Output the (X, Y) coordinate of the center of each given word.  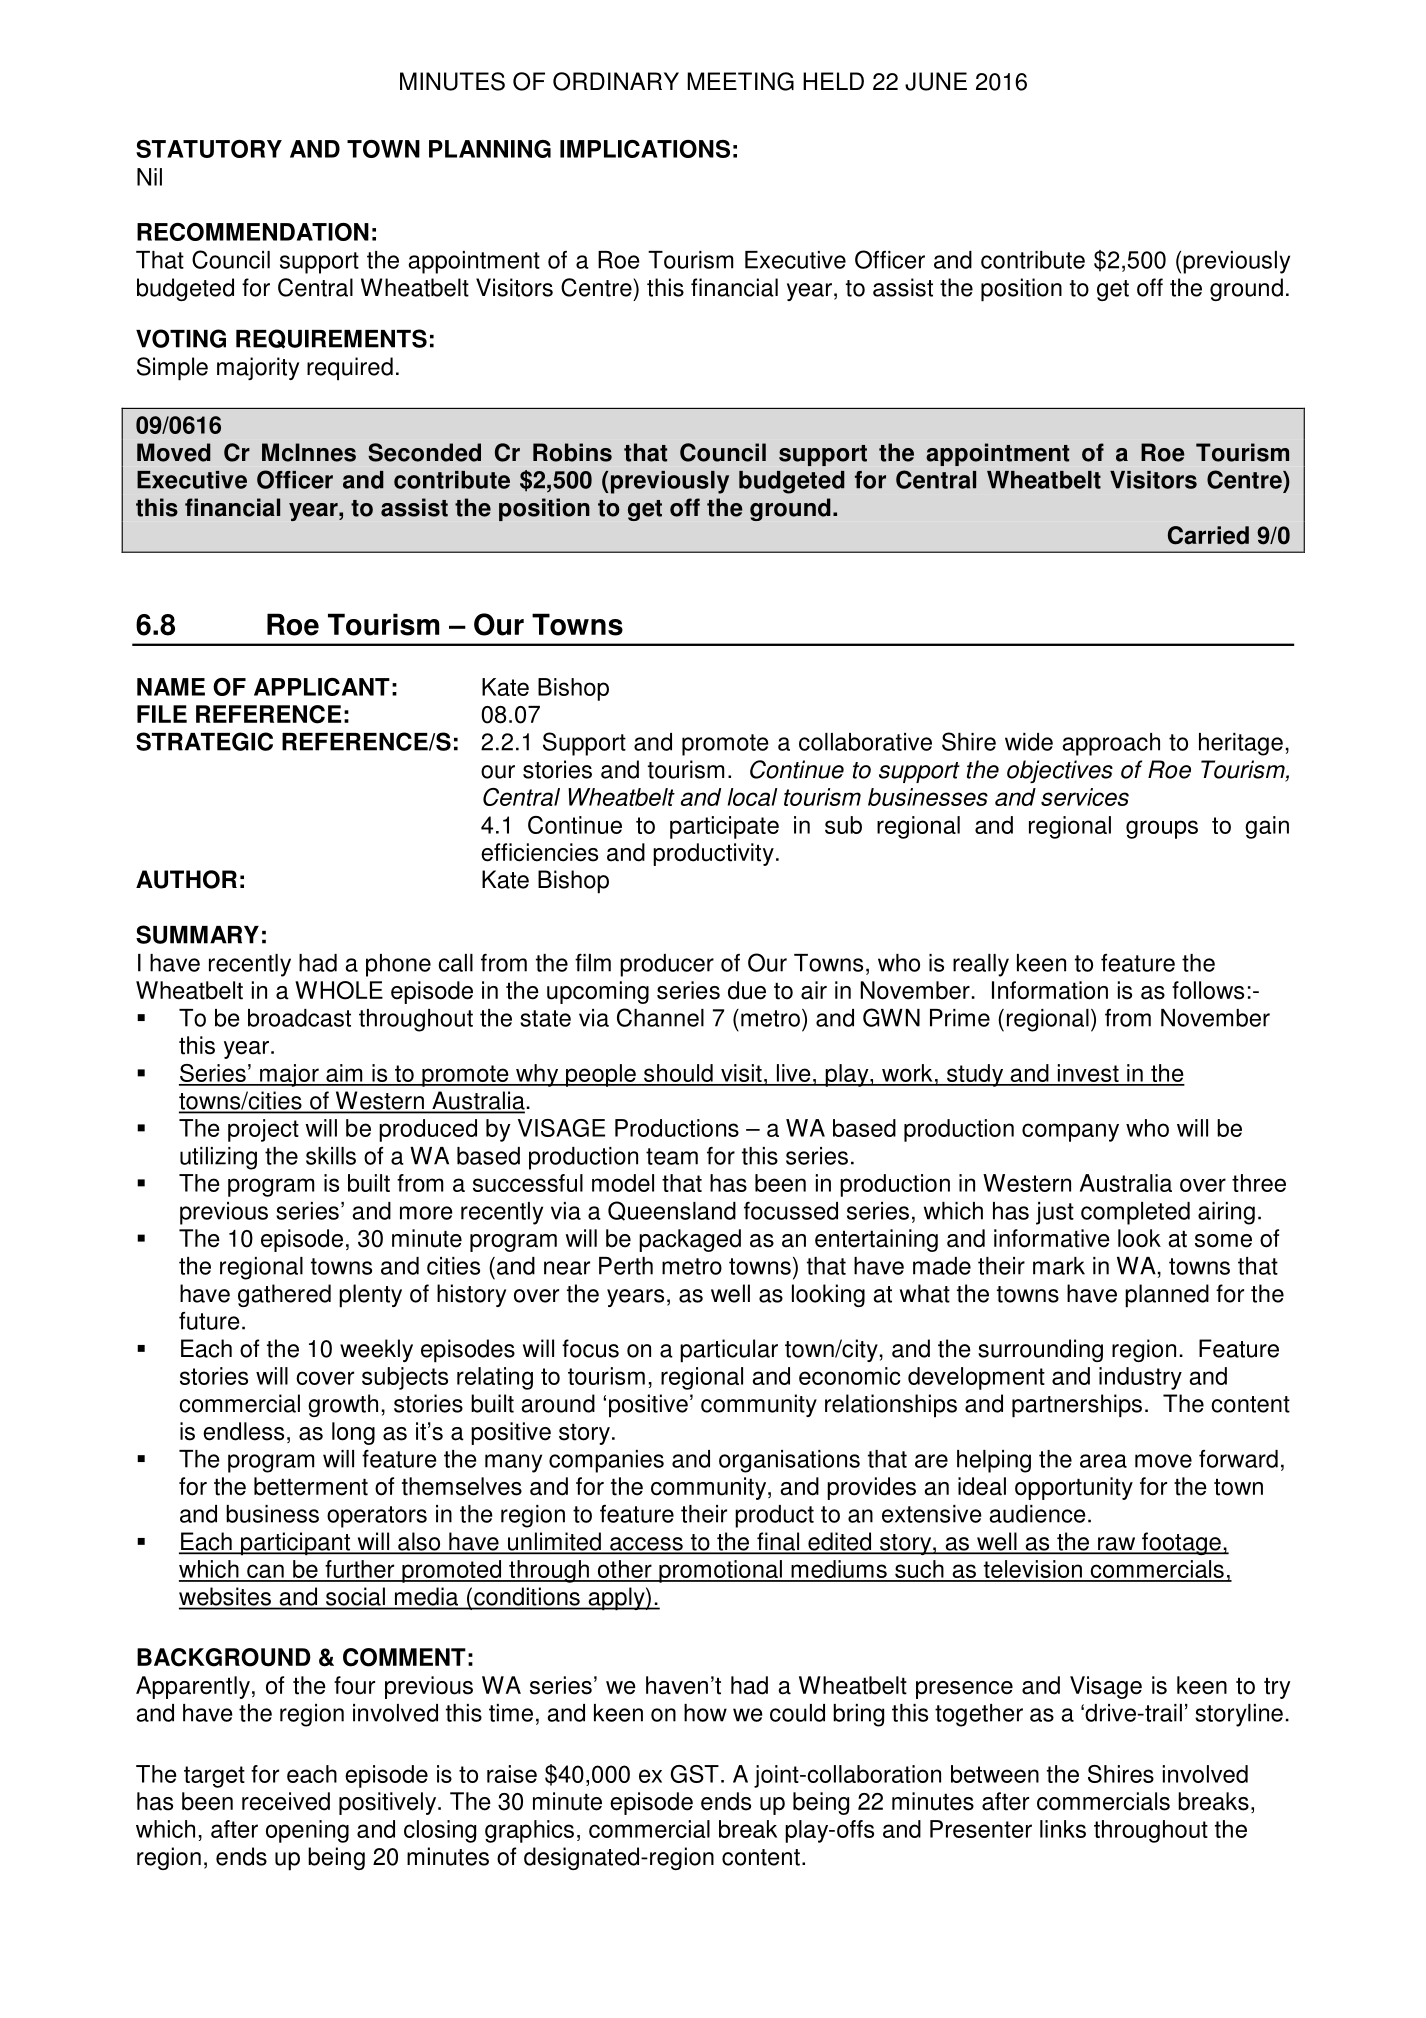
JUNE (936, 81)
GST (695, 1774)
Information (1050, 990)
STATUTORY (209, 149)
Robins (572, 452)
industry (1140, 1378)
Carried (1208, 535)
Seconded (424, 452)
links (1063, 1829)
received (286, 1801)
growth (343, 1405)
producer (667, 965)
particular (729, 1351)
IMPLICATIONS (645, 149)
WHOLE (339, 990)
